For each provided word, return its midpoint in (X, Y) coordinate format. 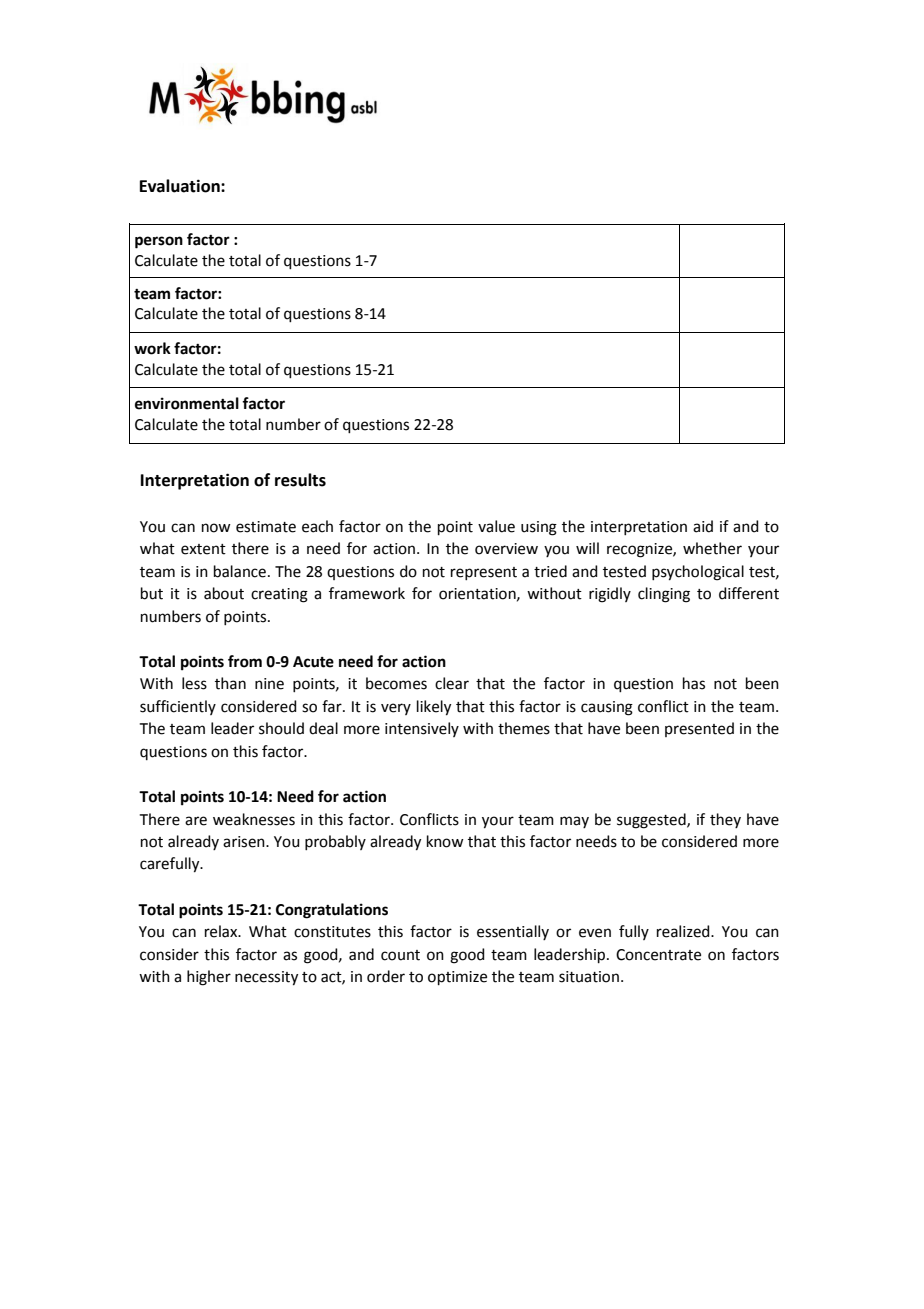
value (496, 526)
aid (703, 526)
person (159, 242)
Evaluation (181, 186)
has (694, 683)
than (230, 683)
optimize (457, 978)
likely (434, 708)
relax (222, 931)
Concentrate (658, 955)
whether (712, 548)
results (300, 480)
